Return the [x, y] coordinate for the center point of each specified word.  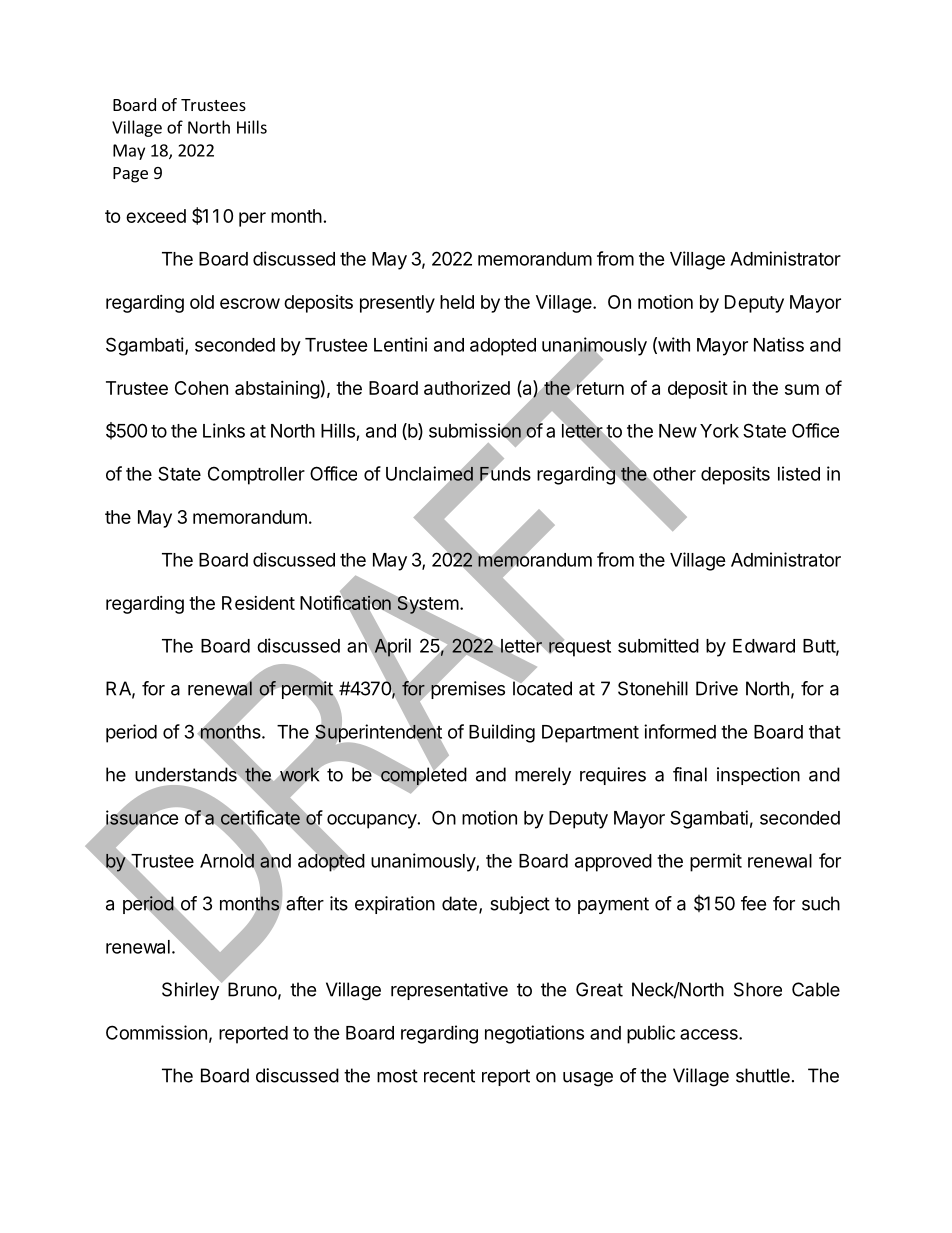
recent [449, 1076]
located [542, 687]
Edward [764, 646]
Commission [156, 1032]
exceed [156, 216]
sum [802, 389]
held [457, 302]
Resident [258, 603]
